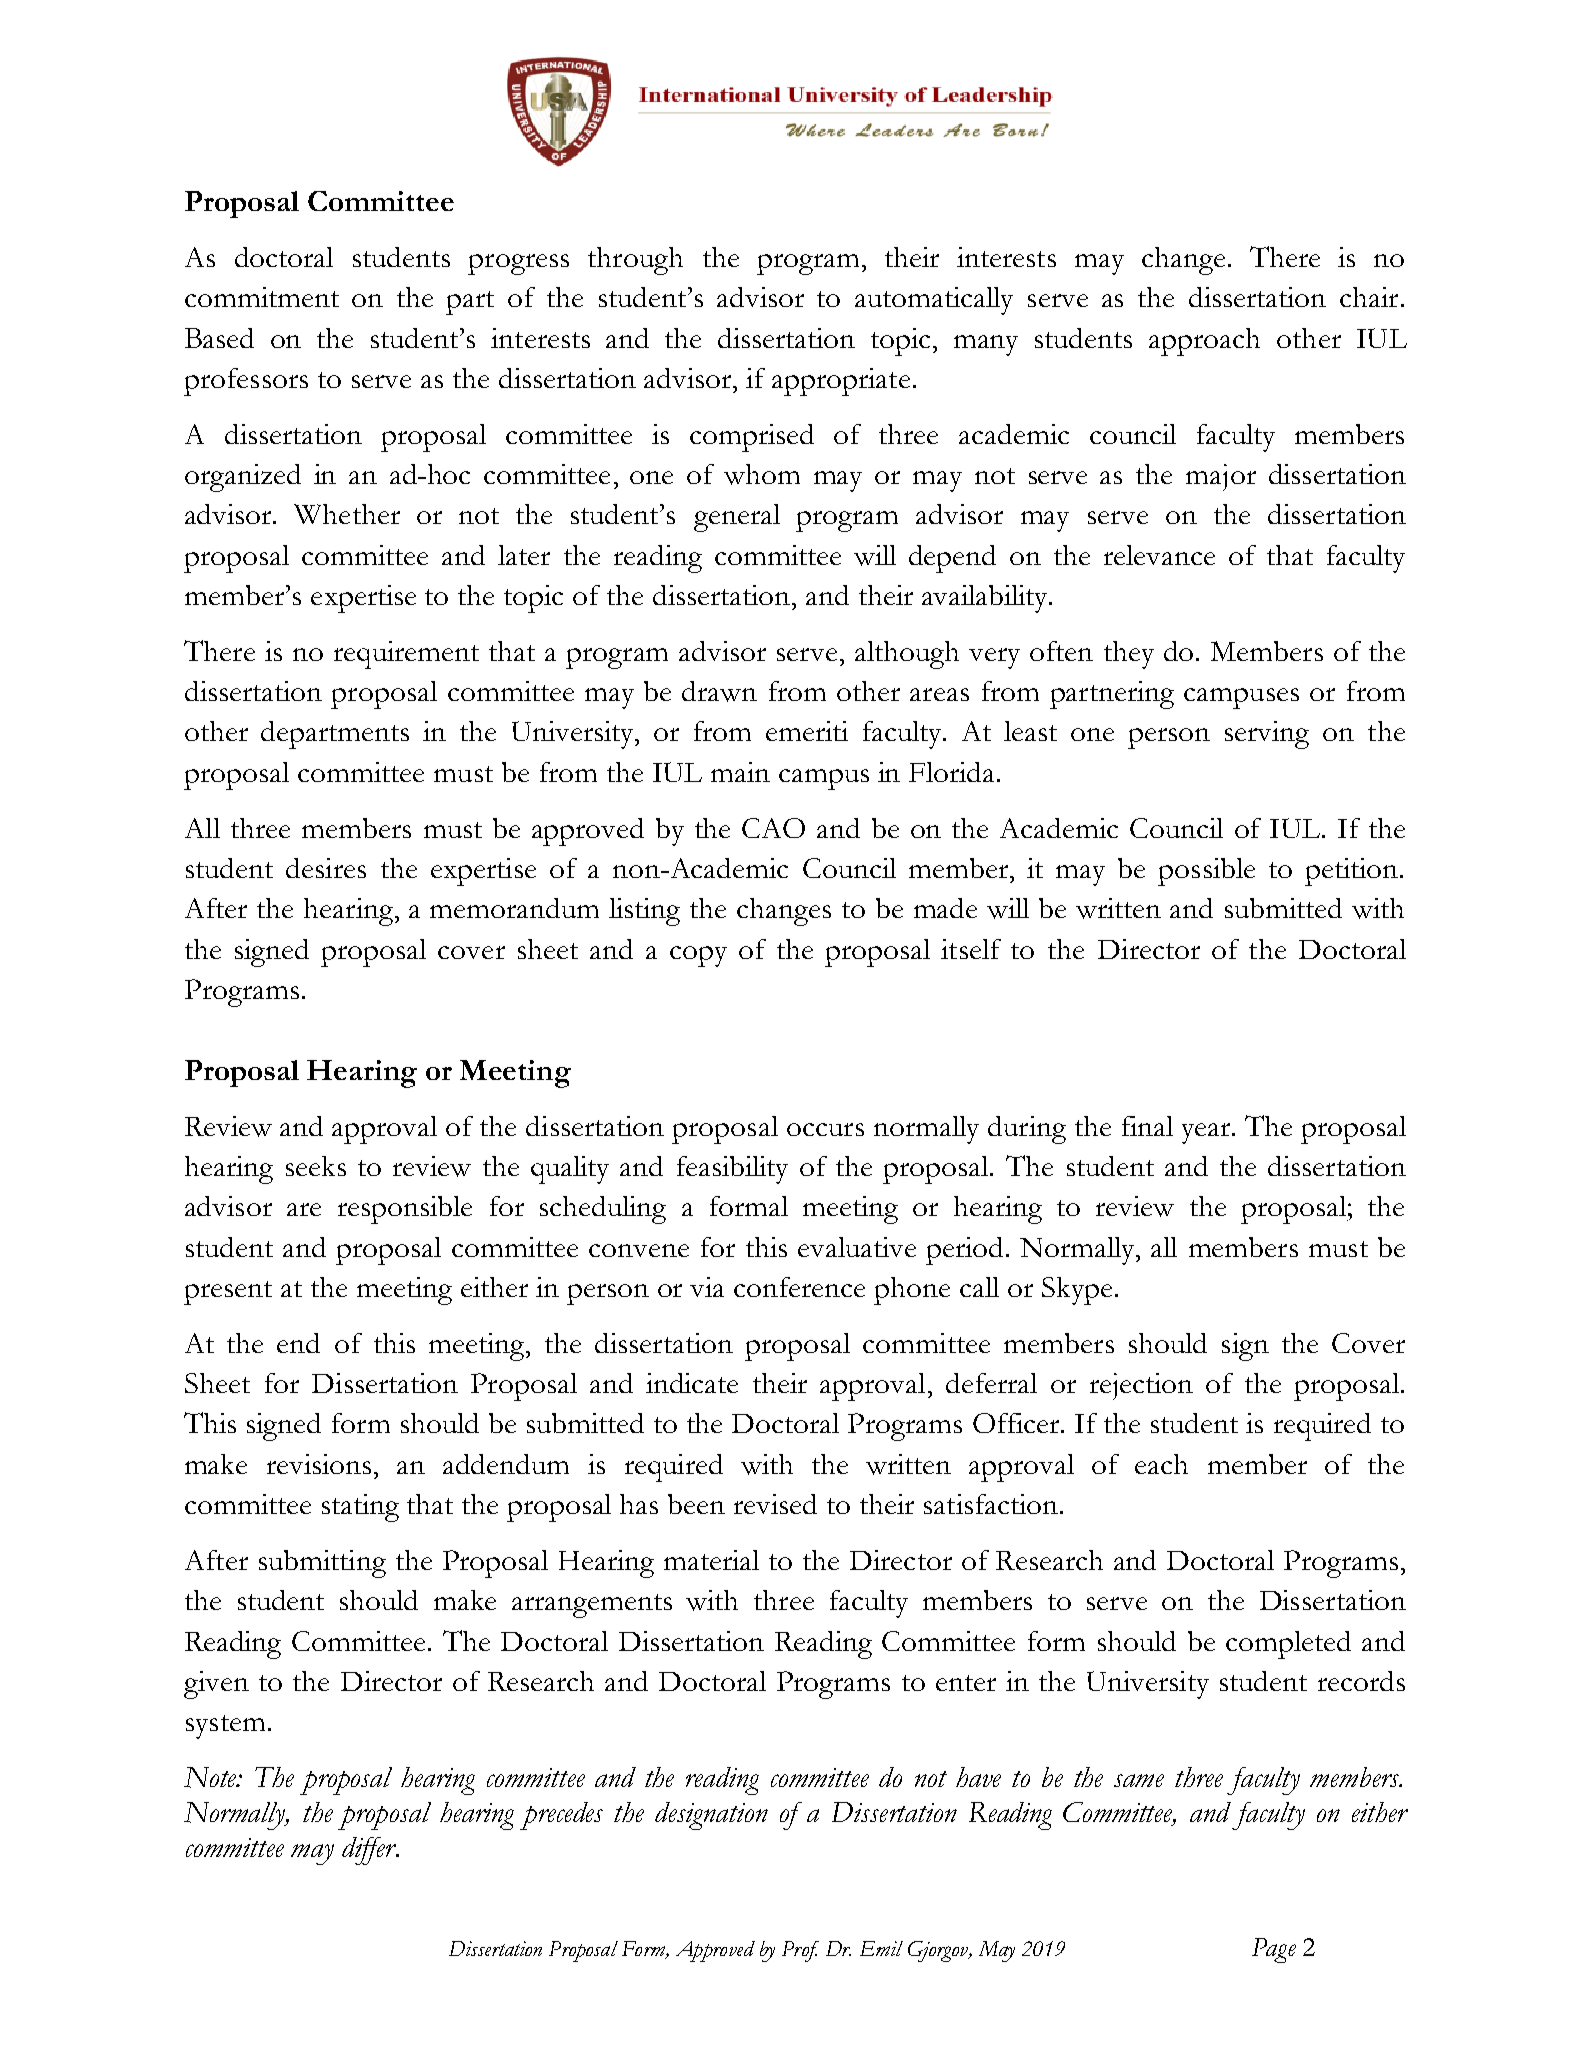 Image resolution: width=1590 pixels, height=2057 pixels. Describe the element at coordinates (719, 691) in the document. I see `drawn` at that location.
